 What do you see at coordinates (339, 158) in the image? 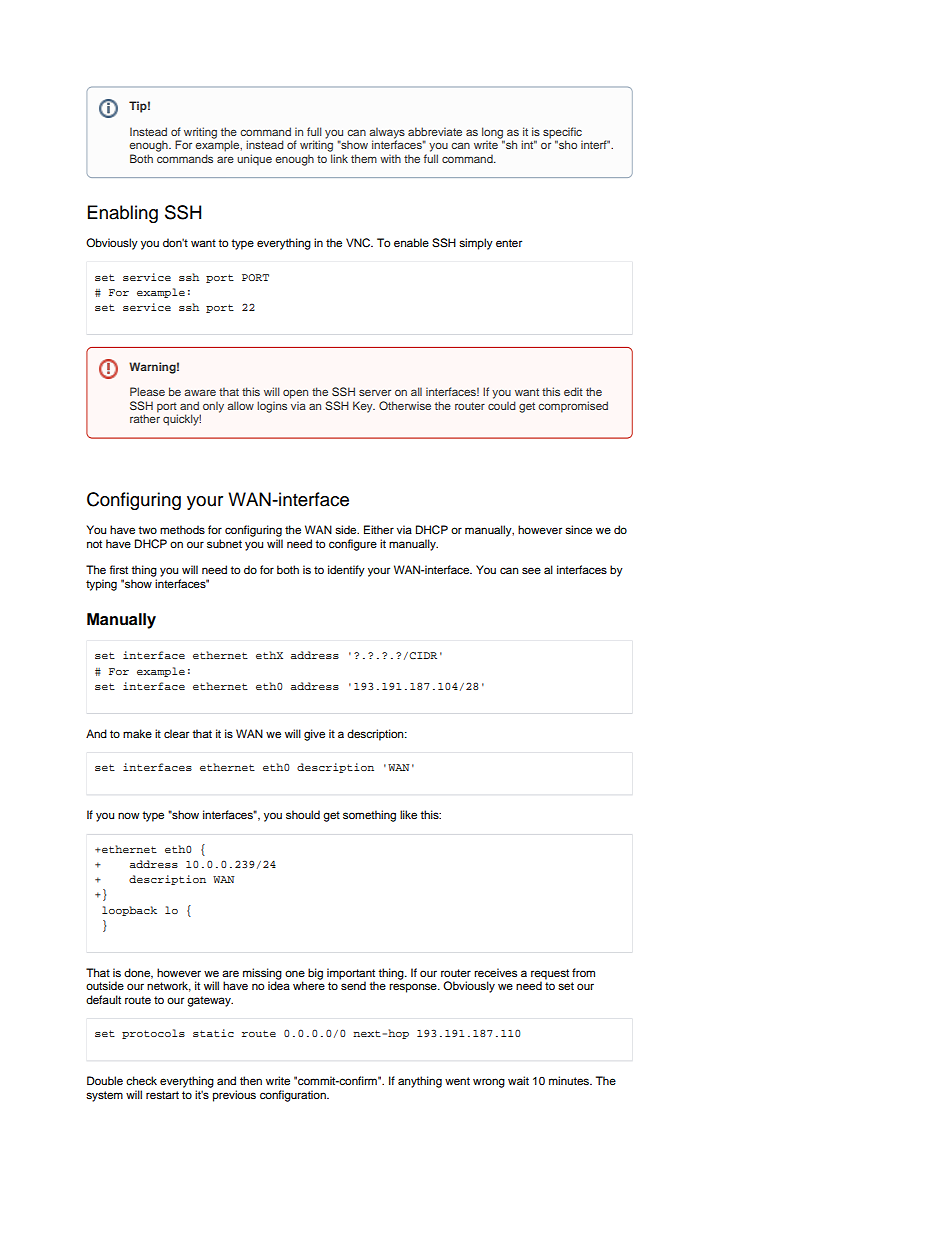
I see `link` at bounding box center [339, 158].
